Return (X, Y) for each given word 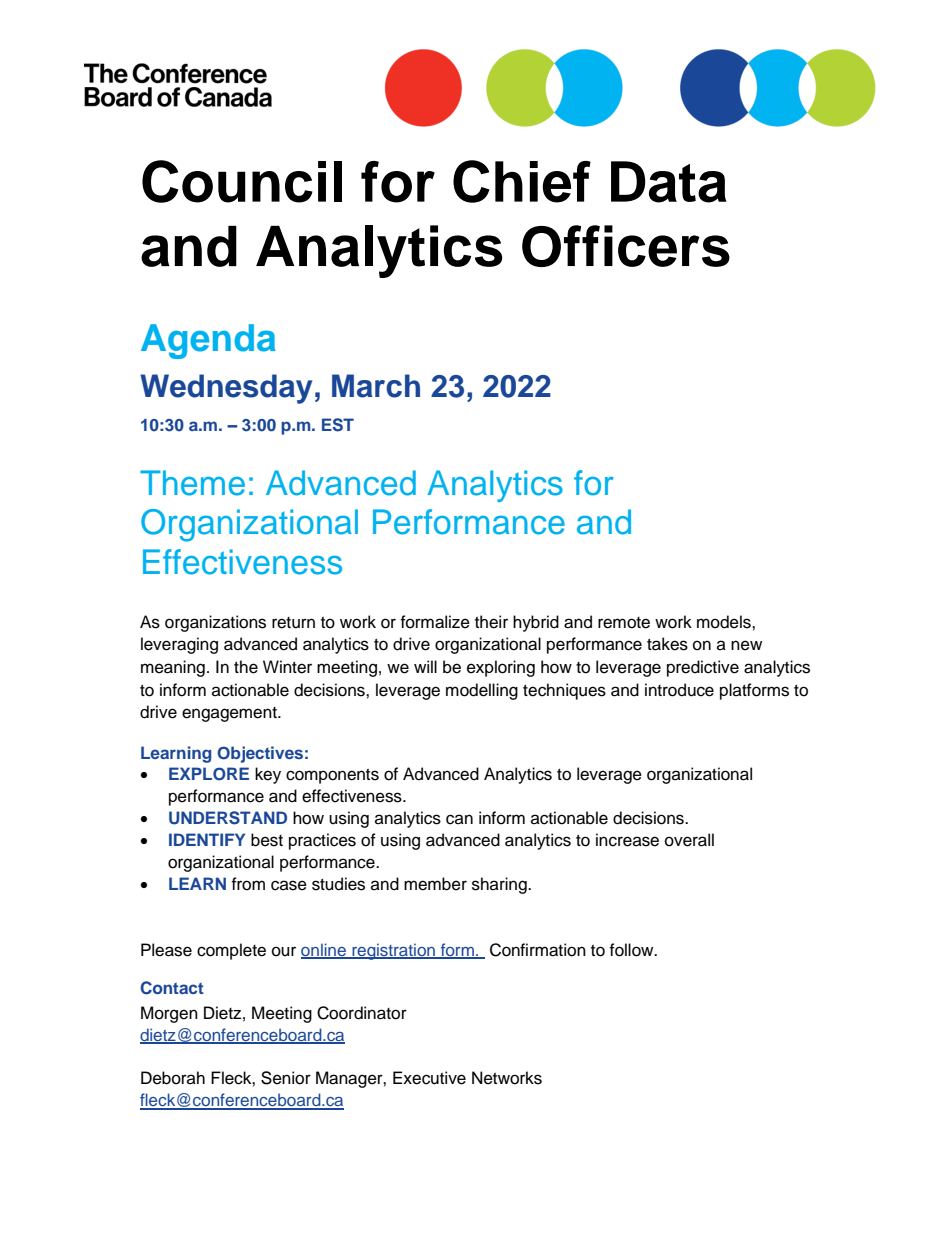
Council (242, 181)
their (491, 622)
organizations (215, 623)
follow (632, 950)
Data (669, 182)
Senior (286, 1078)
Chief (522, 181)
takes (667, 644)
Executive (429, 1078)
